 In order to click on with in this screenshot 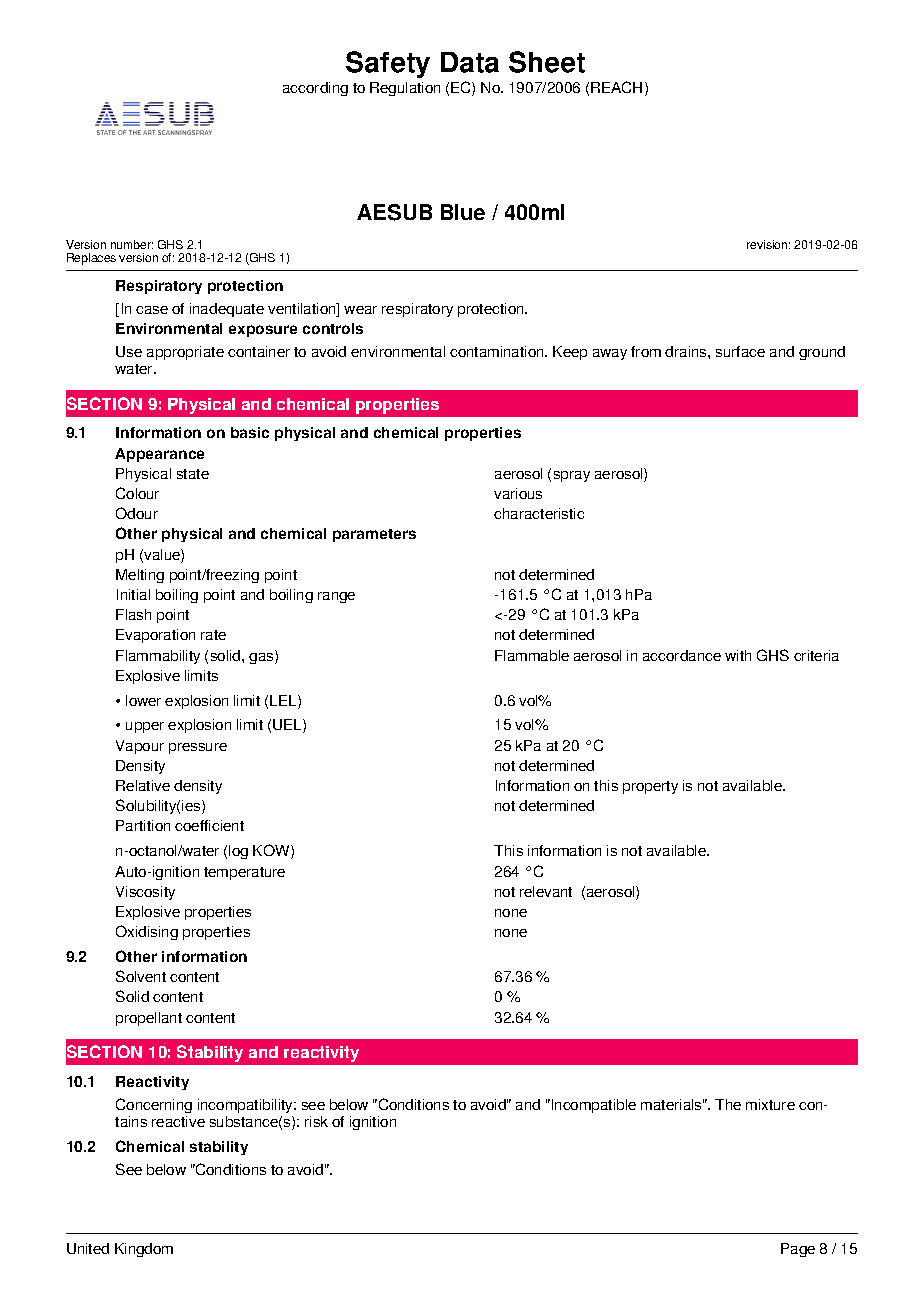, I will do `click(738, 655)`.
